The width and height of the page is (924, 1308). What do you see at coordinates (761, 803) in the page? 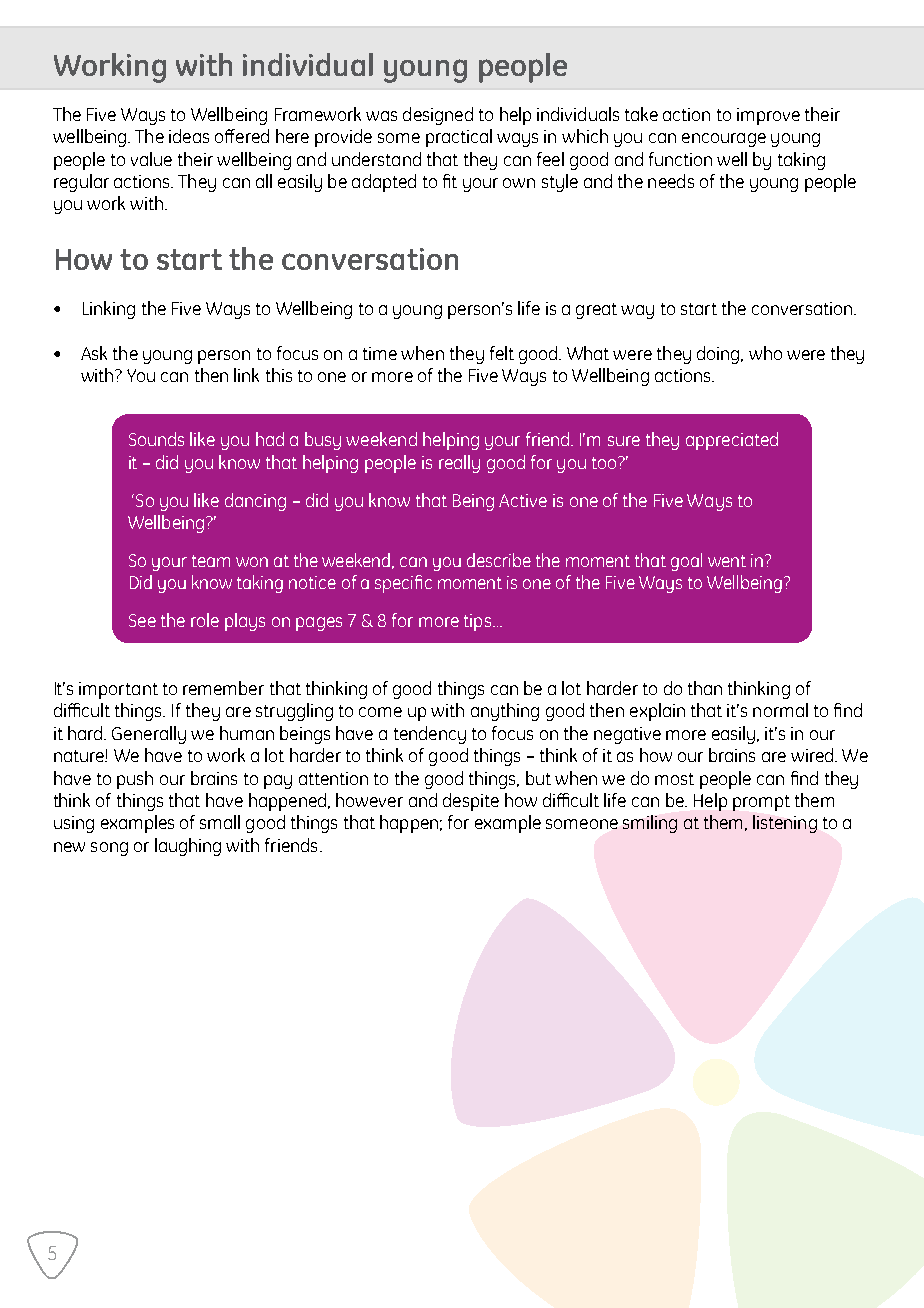
I see `prompt` at bounding box center [761, 803].
